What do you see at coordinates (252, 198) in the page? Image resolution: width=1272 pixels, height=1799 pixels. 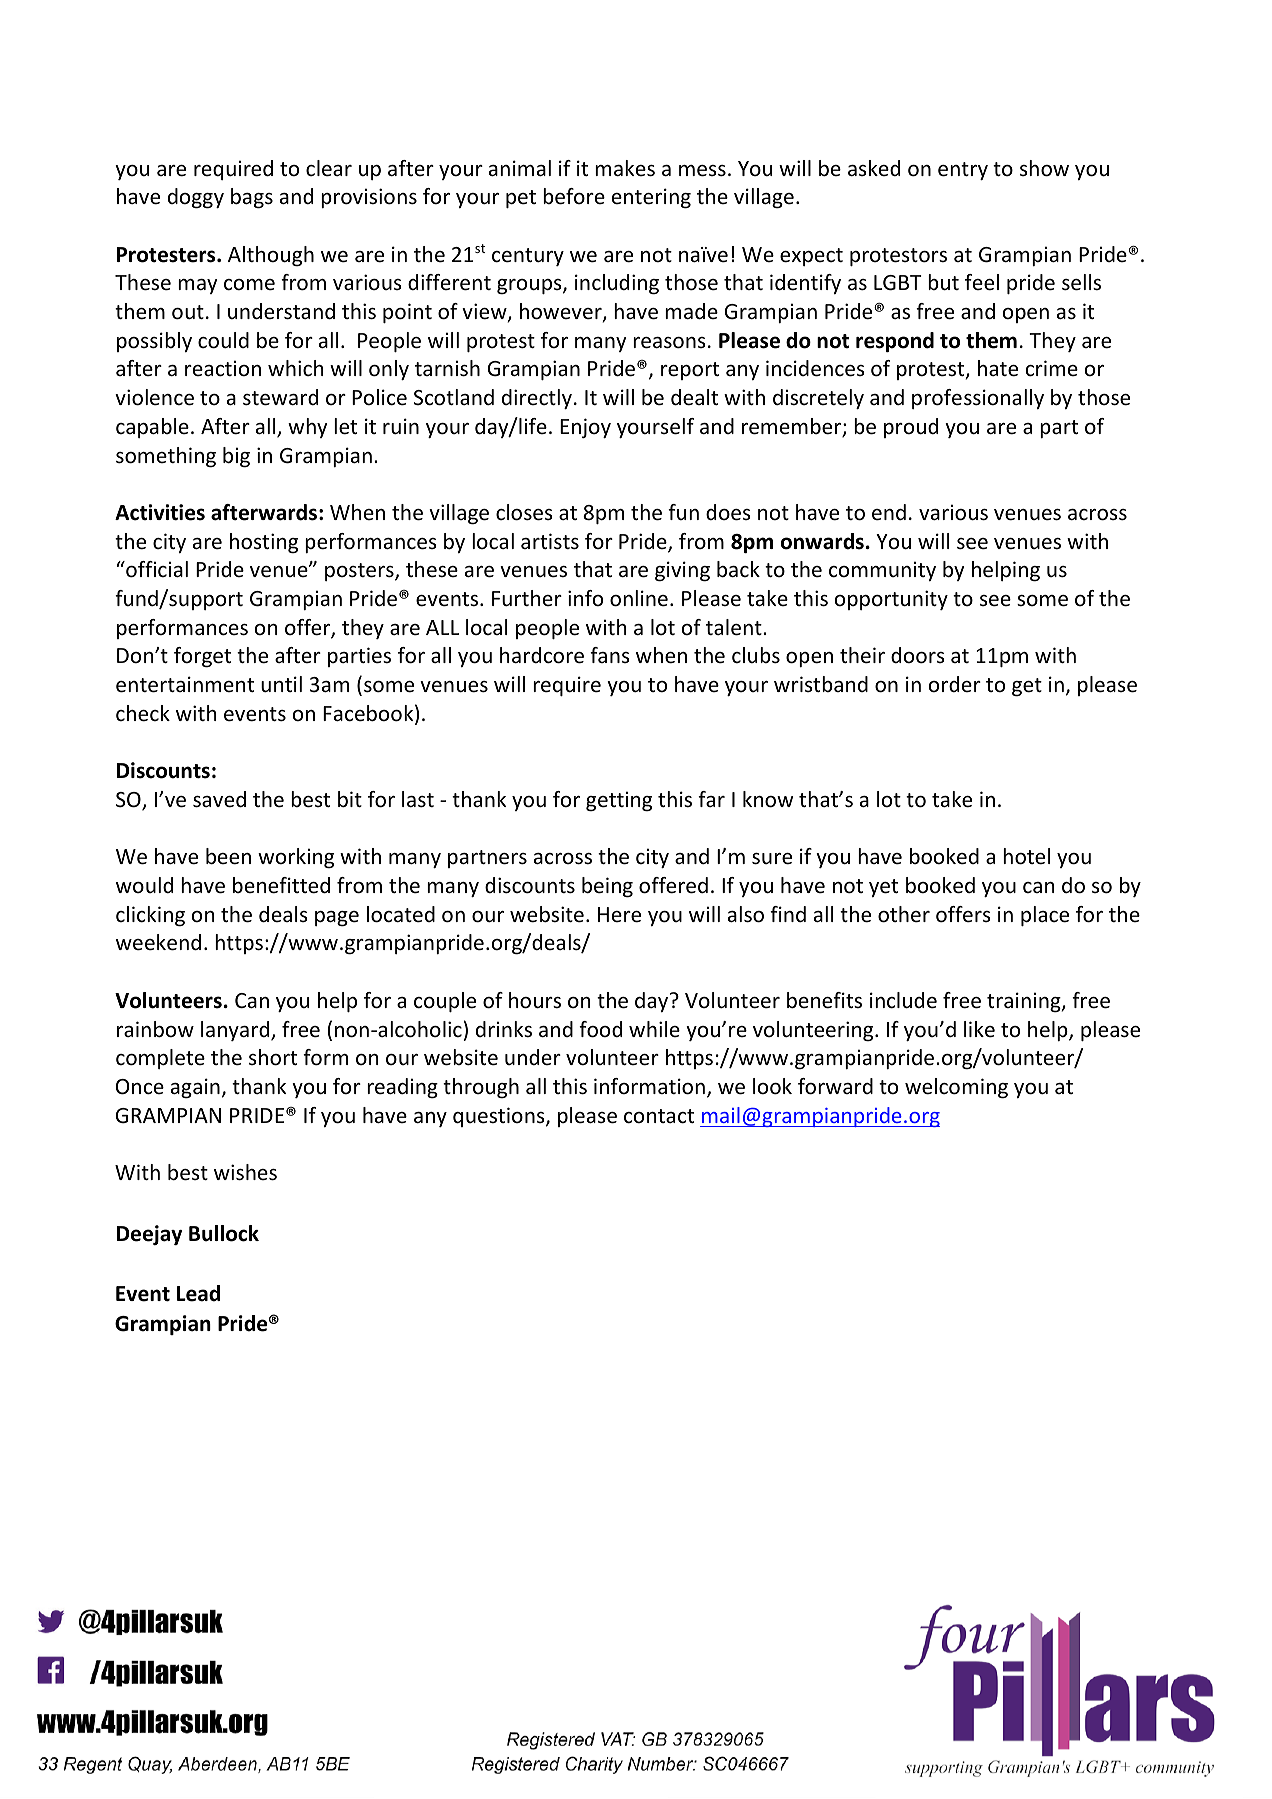 I see `bags` at bounding box center [252, 198].
